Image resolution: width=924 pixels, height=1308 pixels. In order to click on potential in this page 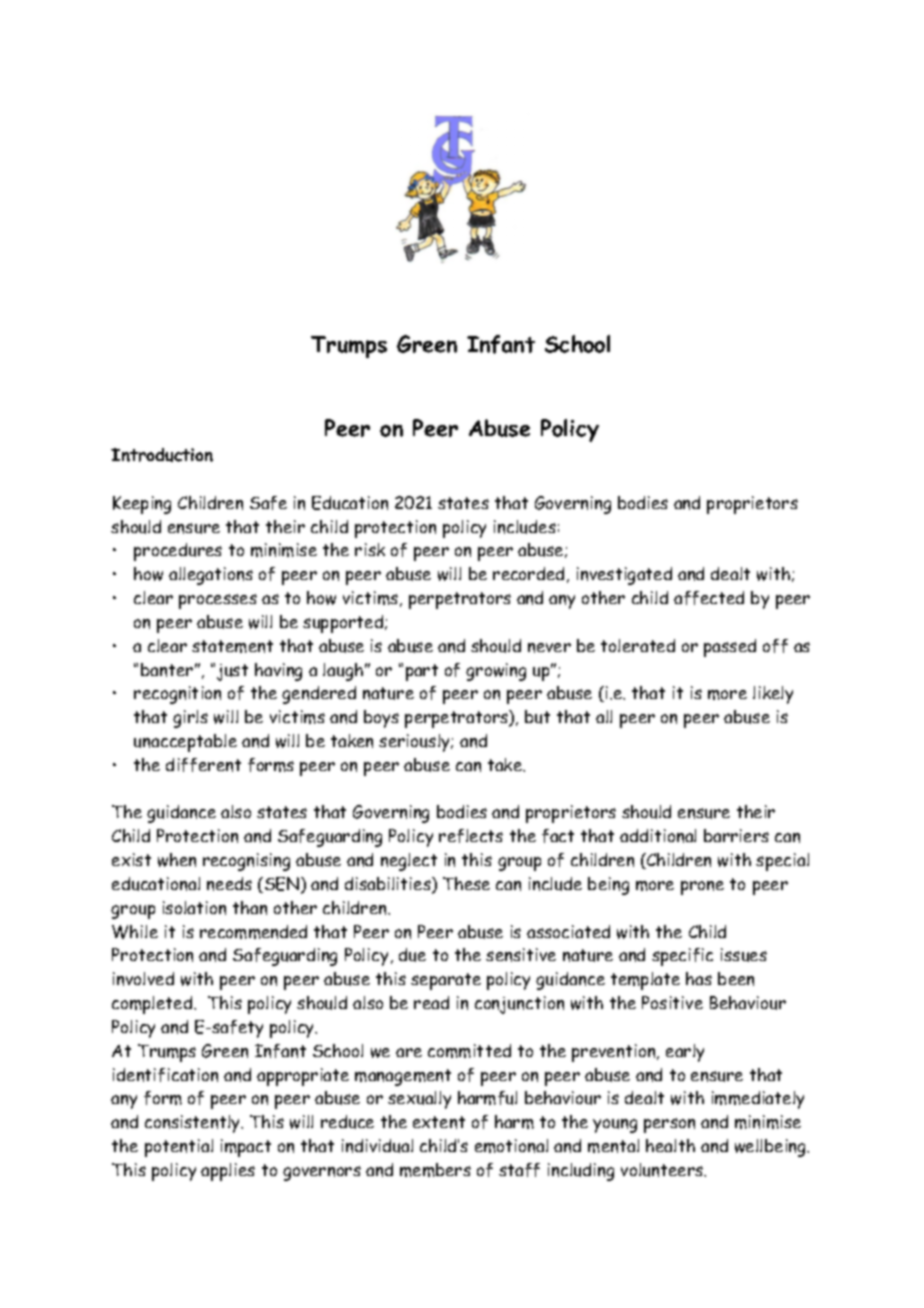, I will do `click(179, 1148)`.
